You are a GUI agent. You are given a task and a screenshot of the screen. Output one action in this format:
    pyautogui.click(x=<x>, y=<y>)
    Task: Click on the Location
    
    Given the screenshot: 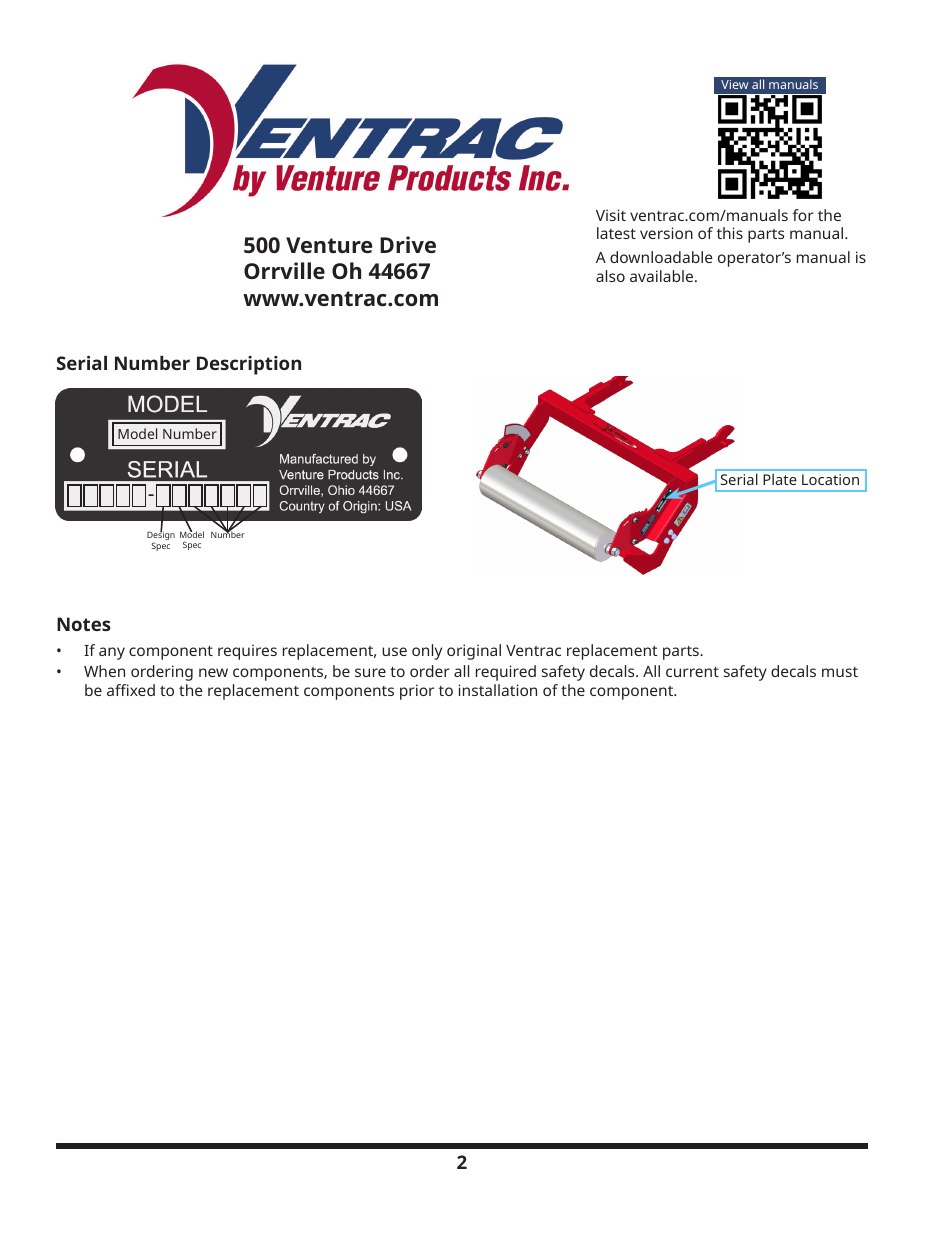 What is the action you would take?
    pyautogui.click(x=830, y=479)
